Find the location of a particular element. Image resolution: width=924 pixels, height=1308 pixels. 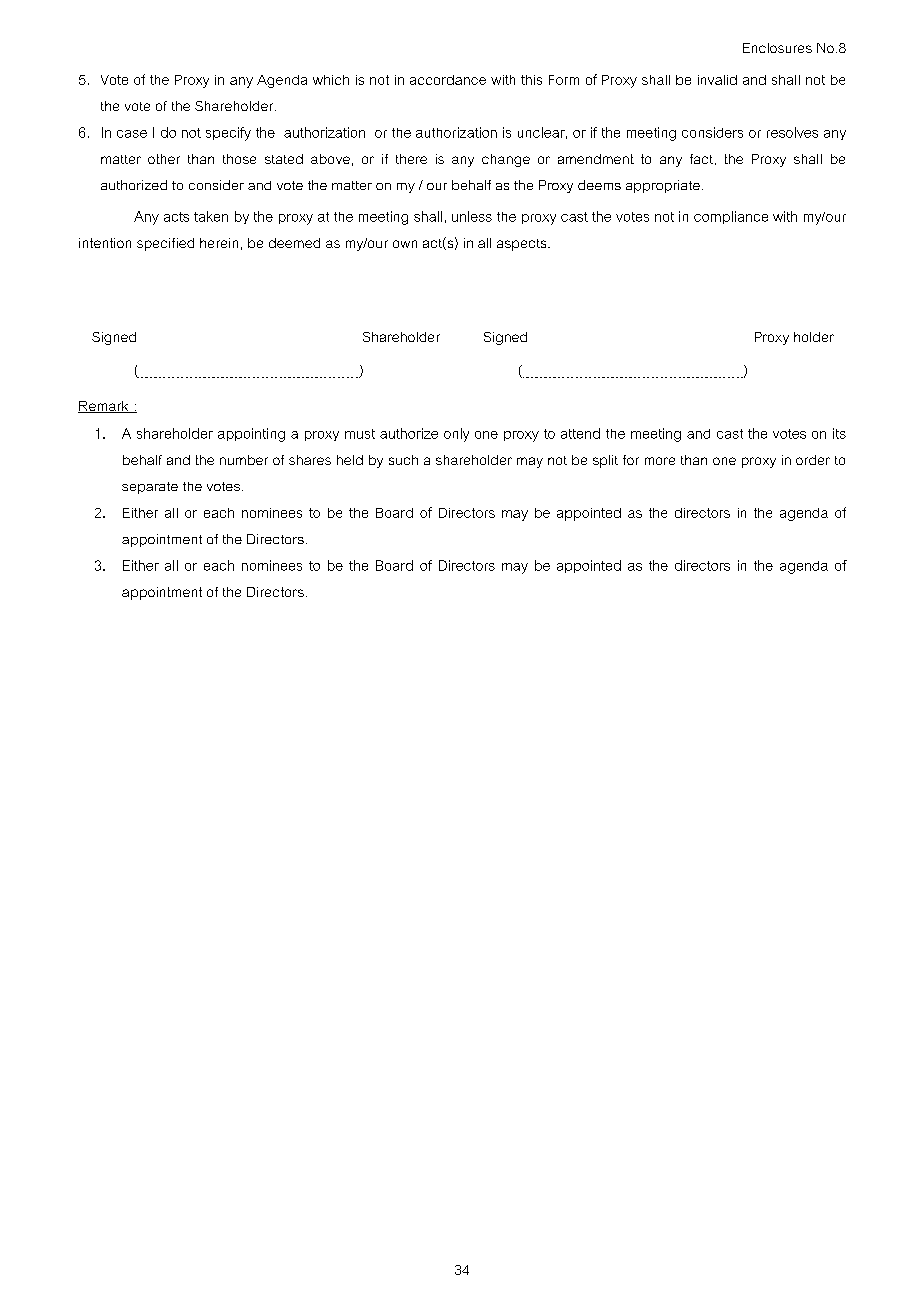

its is located at coordinates (839, 433).
